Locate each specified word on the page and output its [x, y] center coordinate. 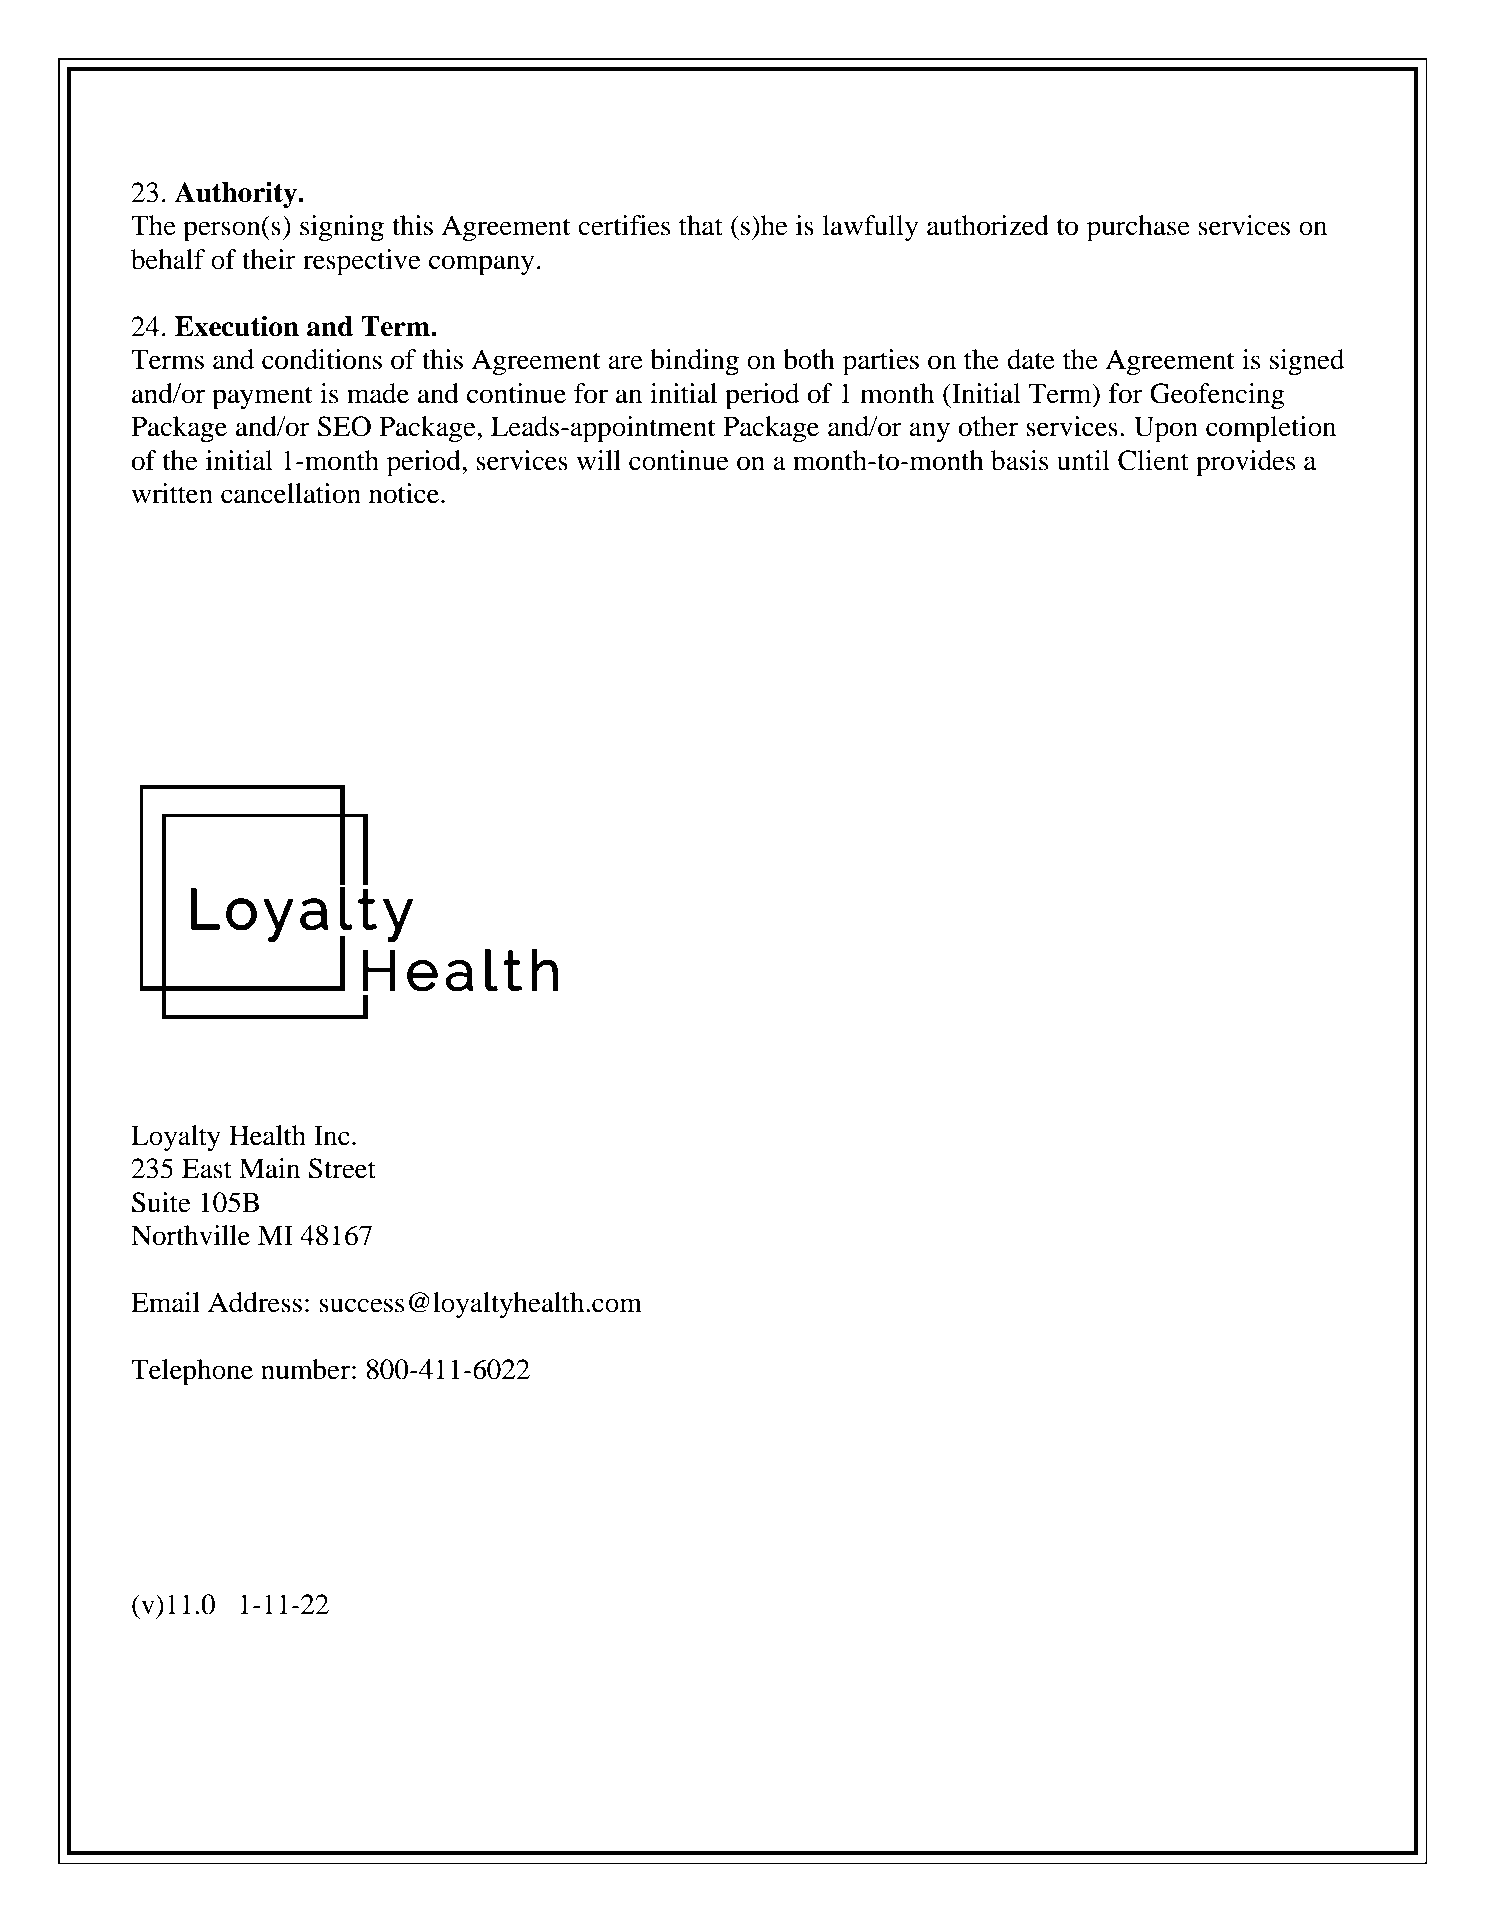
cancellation [291, 493]
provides [1246, 463]
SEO [344, 426]
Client [1153, 460]
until [1083, 460]
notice [405, 493]
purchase [1138, 228]
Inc [332, 1135]
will [598, 460]
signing [342, 228]
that [701, 225]
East [207, 1168]
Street [342, 1168]
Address [255, 1302]
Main [269, 1168]
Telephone [192, 1372]
